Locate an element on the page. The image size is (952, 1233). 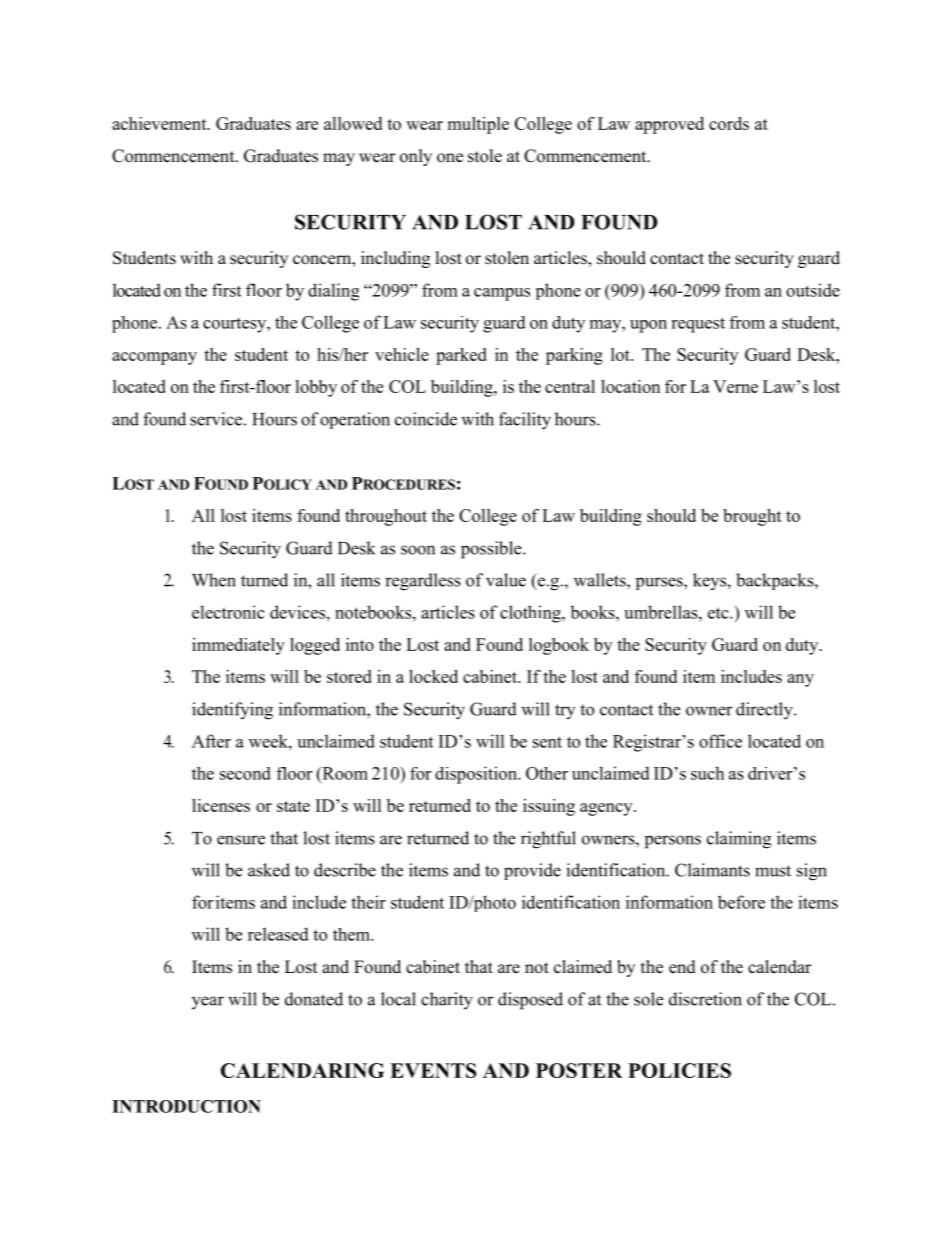
electronic is located at coordinates (228, 612).
